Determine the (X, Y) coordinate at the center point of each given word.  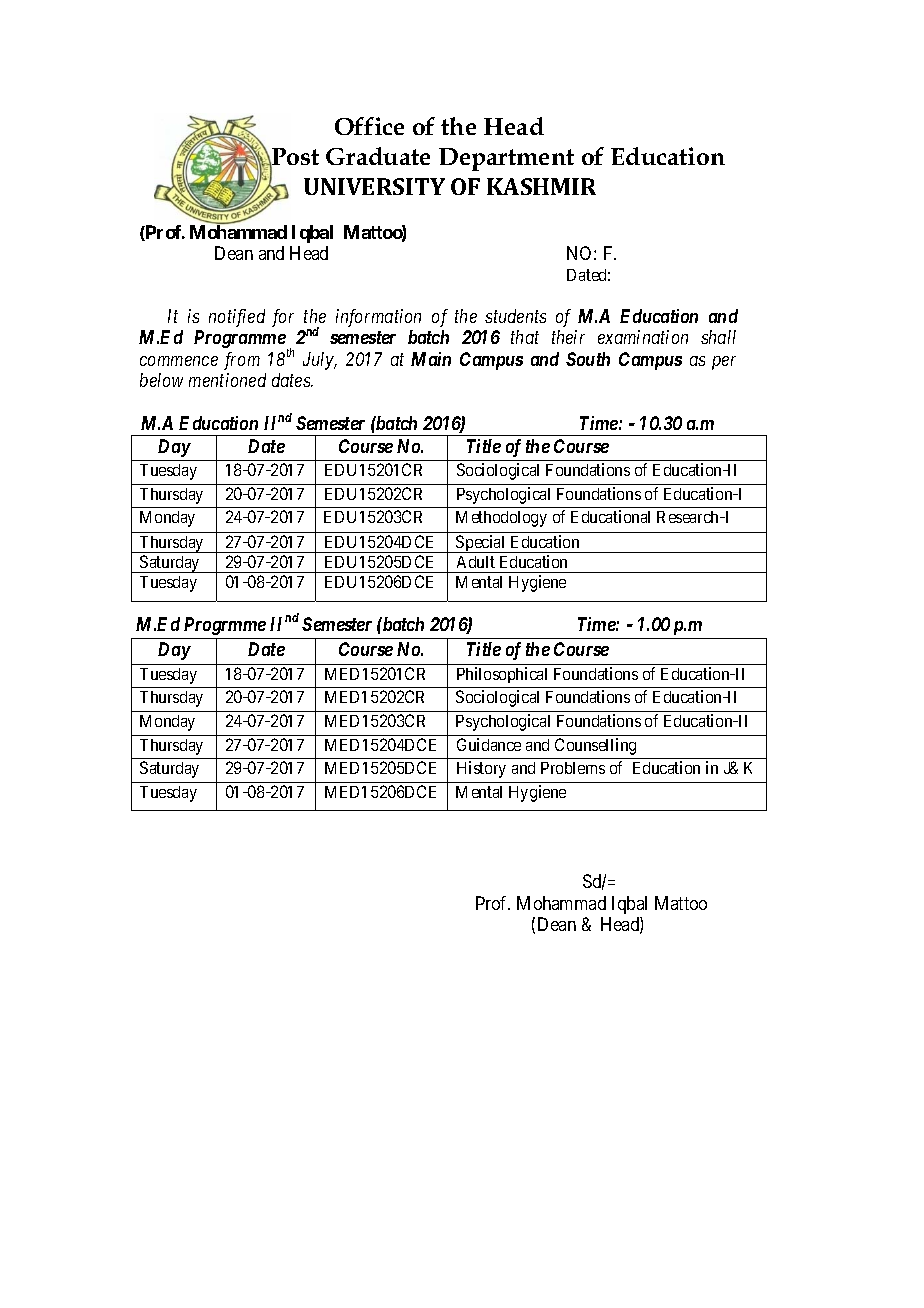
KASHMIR (541, 186)
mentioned (227, 380)
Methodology (501, 519)
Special (481, 544)
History (481, 769)
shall (718, 337)
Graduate (378, 156)
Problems (573, 768)
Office (369, 126)
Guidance (489, 744)
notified (237, 318)
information (378, 318)
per (724, 363)
